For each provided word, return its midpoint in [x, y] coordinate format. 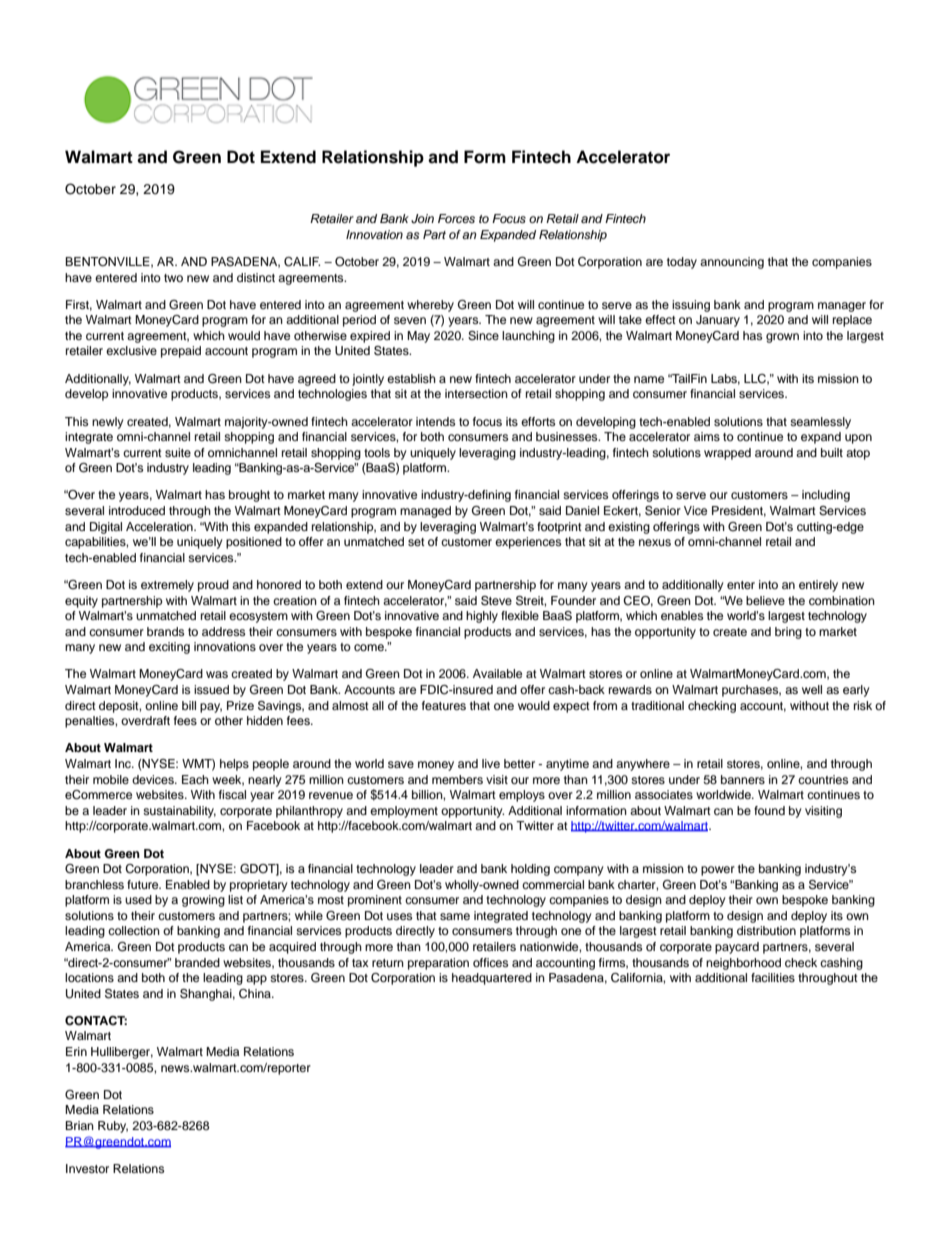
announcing [732, 263]
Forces [456, 218]
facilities [773, 977]
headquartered [492, 979]
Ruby [113, 1127]
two [173, 278]
